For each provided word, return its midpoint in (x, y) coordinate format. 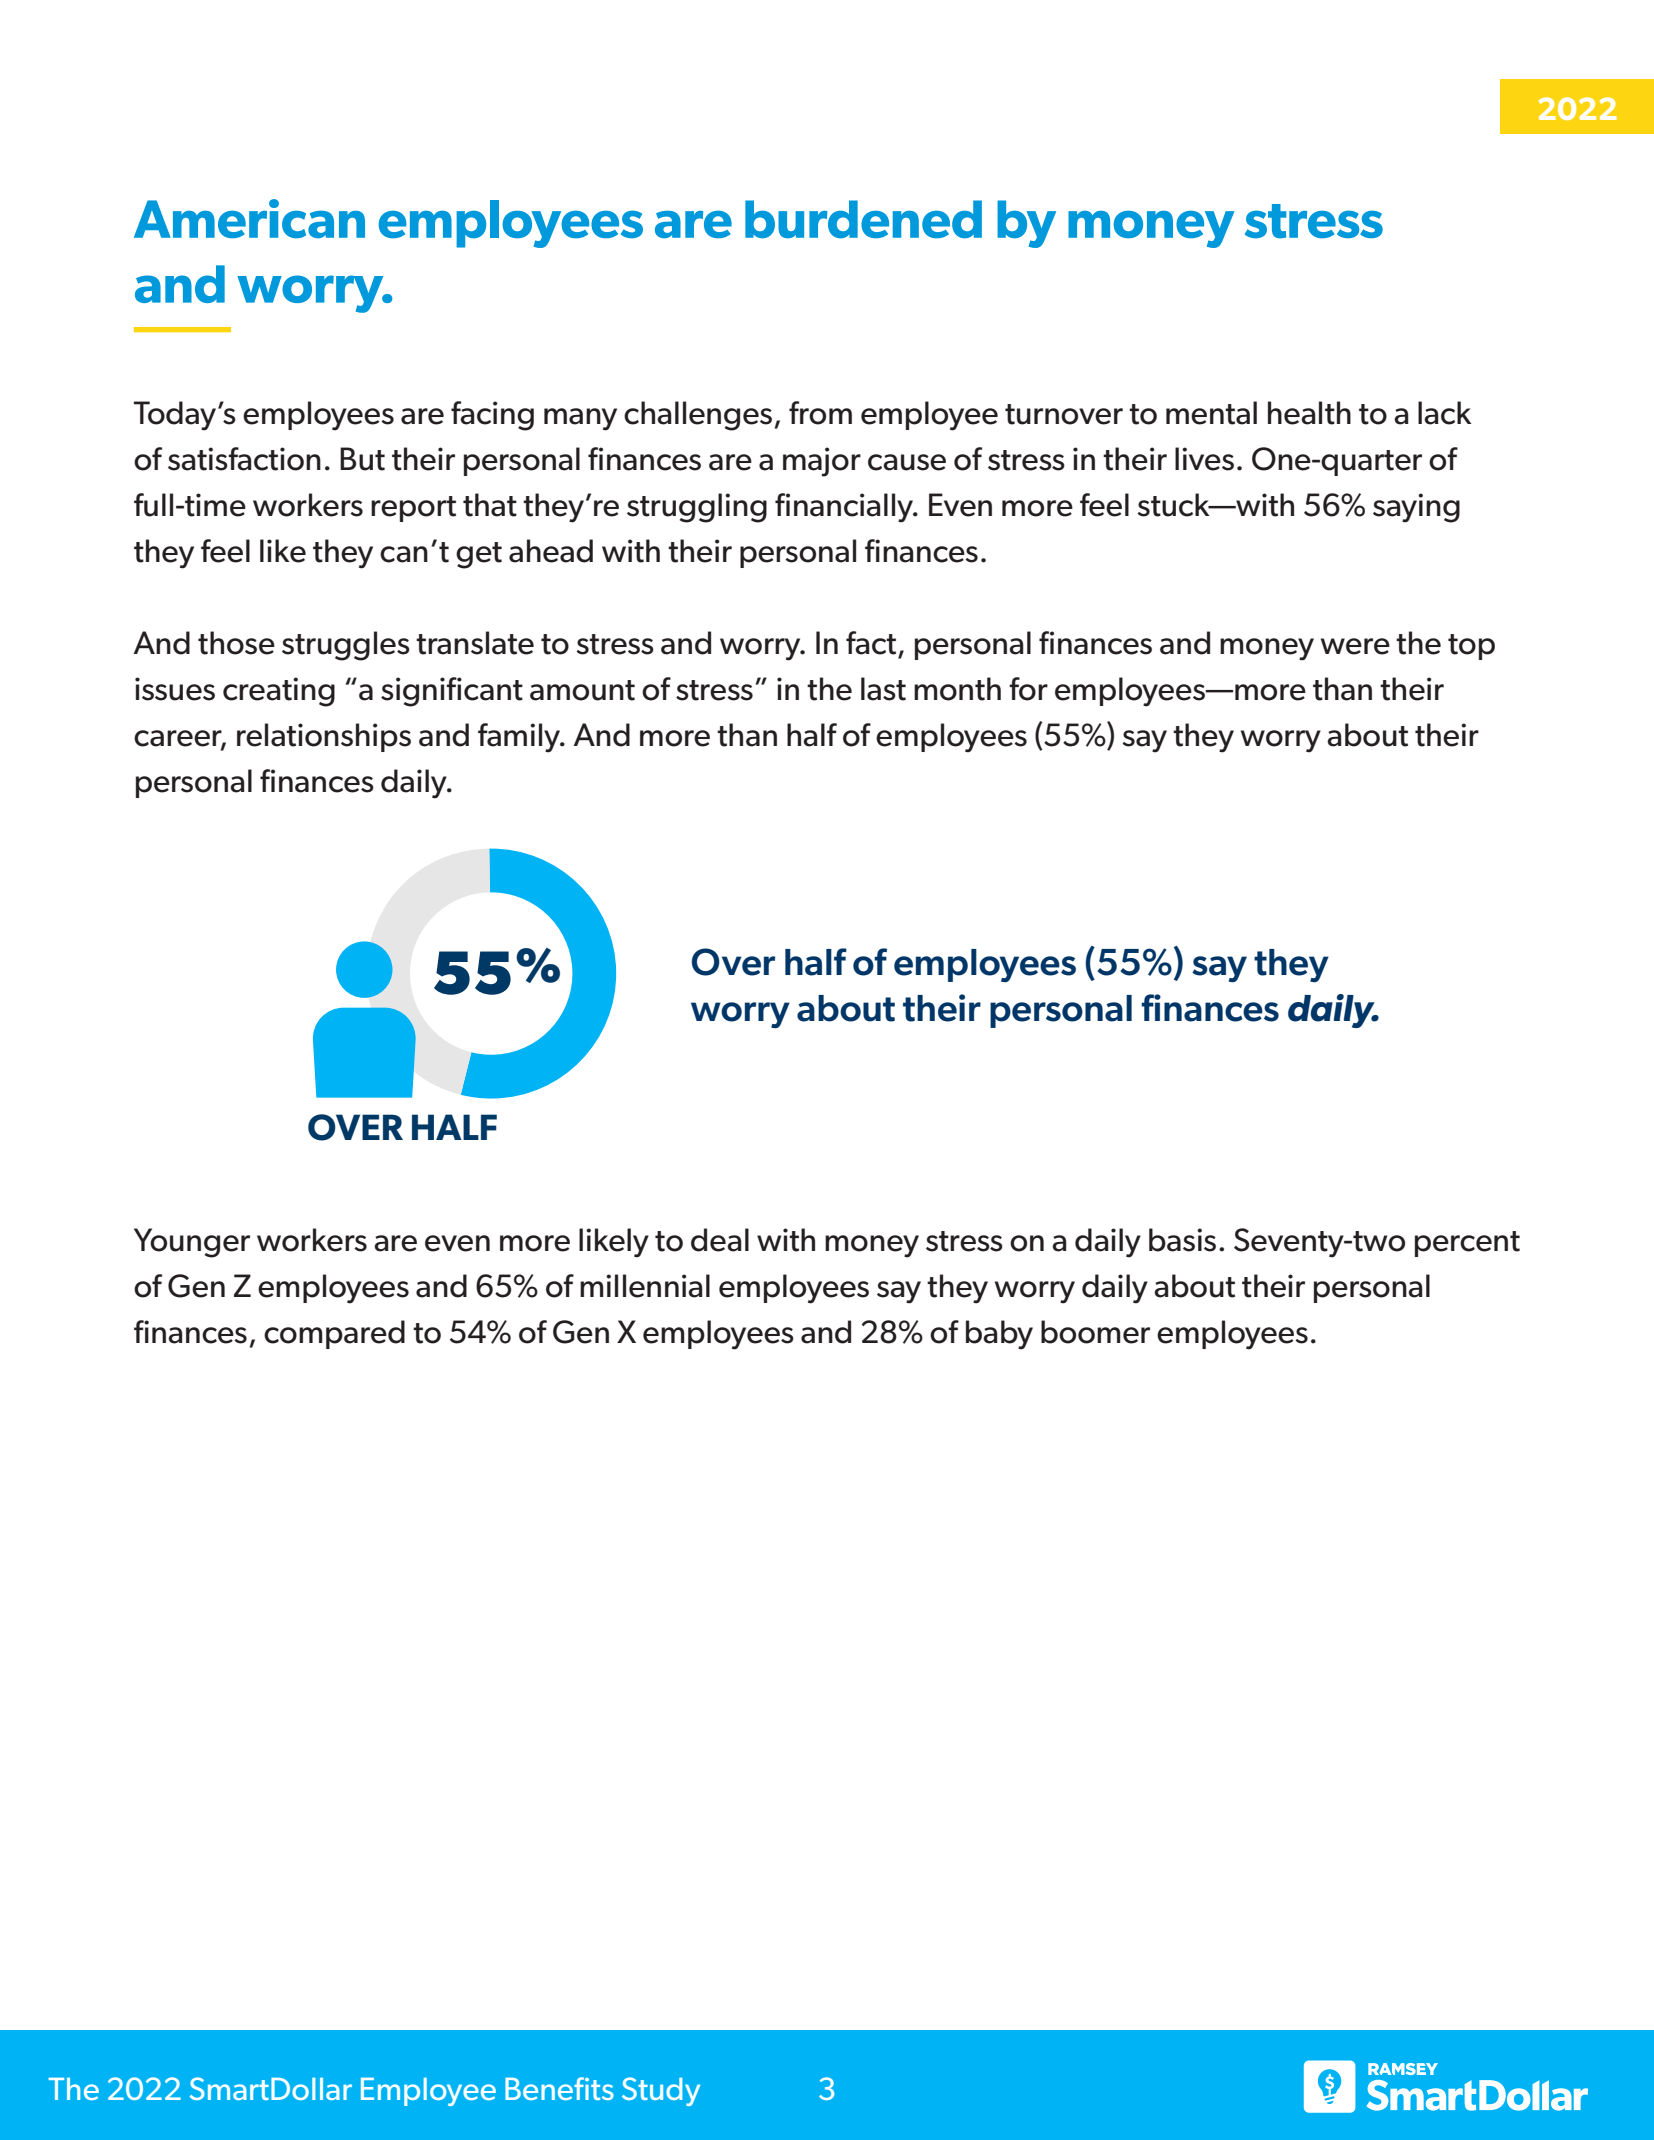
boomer (1095, 1332)
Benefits (559, 2088)
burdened (863, 219)
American (249, 218)
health (1309, 413)
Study (661, 2091)
